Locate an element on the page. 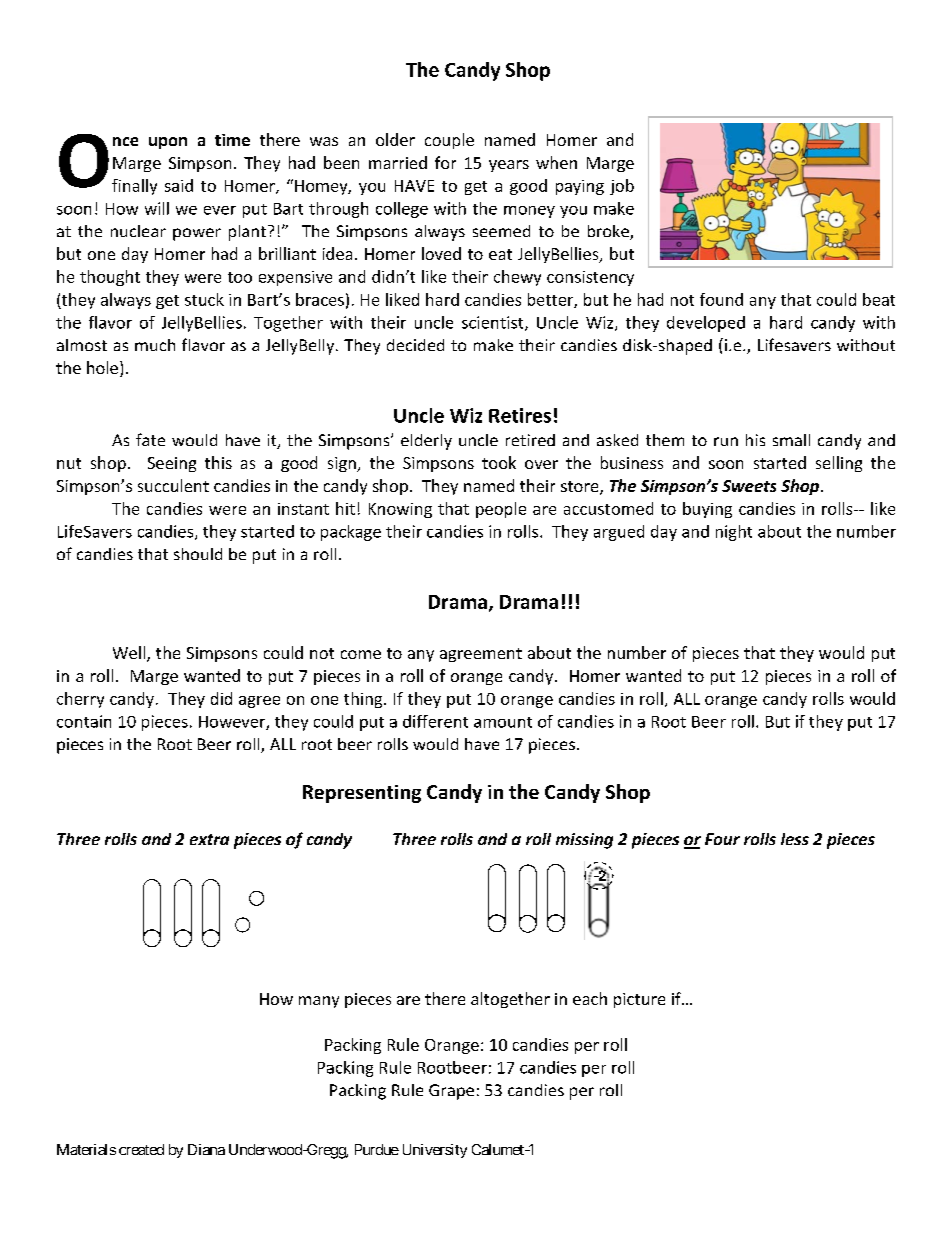 The image size is (952, 1233). job is located at coordinates (622, 187).
